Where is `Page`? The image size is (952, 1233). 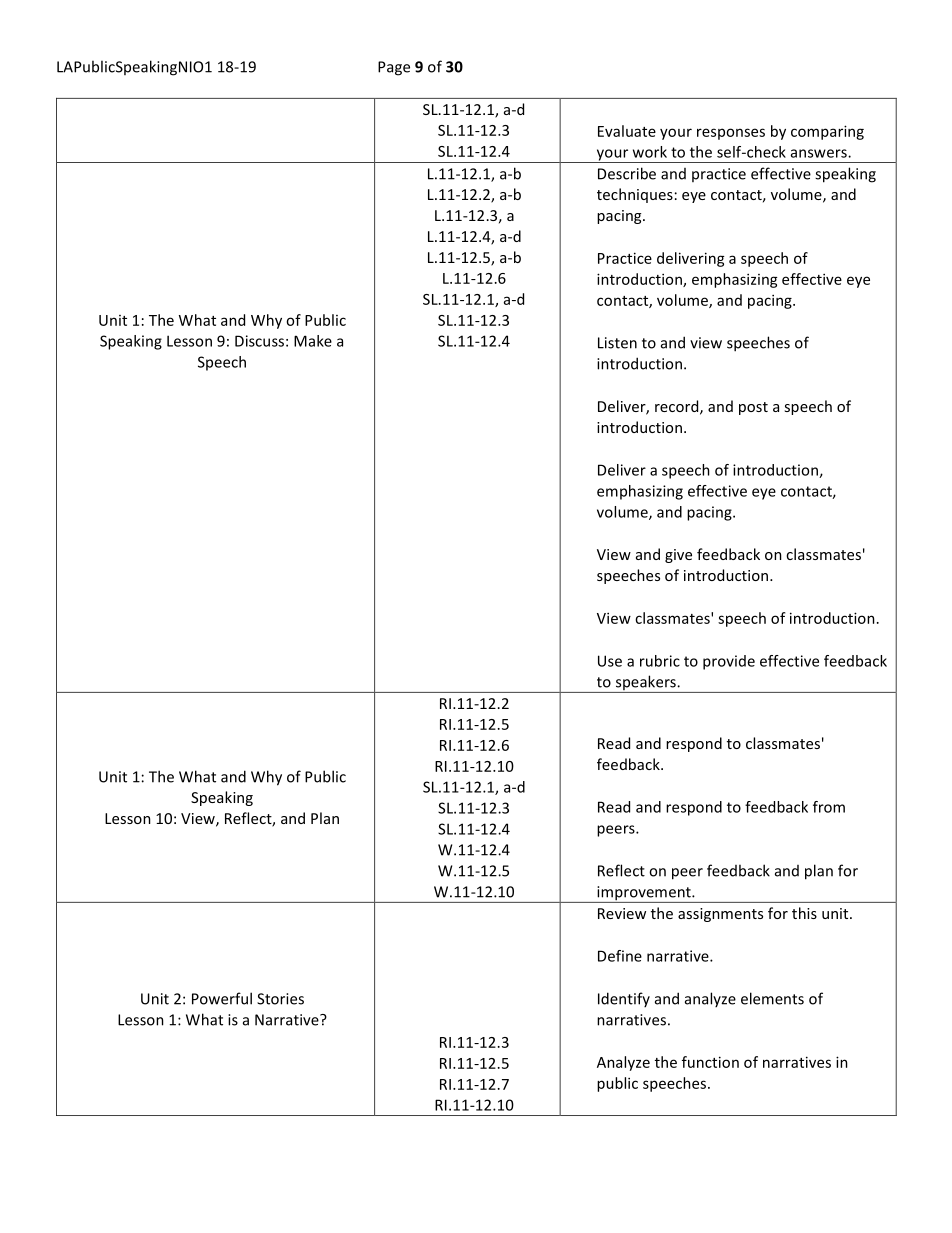
Page is located at coordinates (394, 68).
